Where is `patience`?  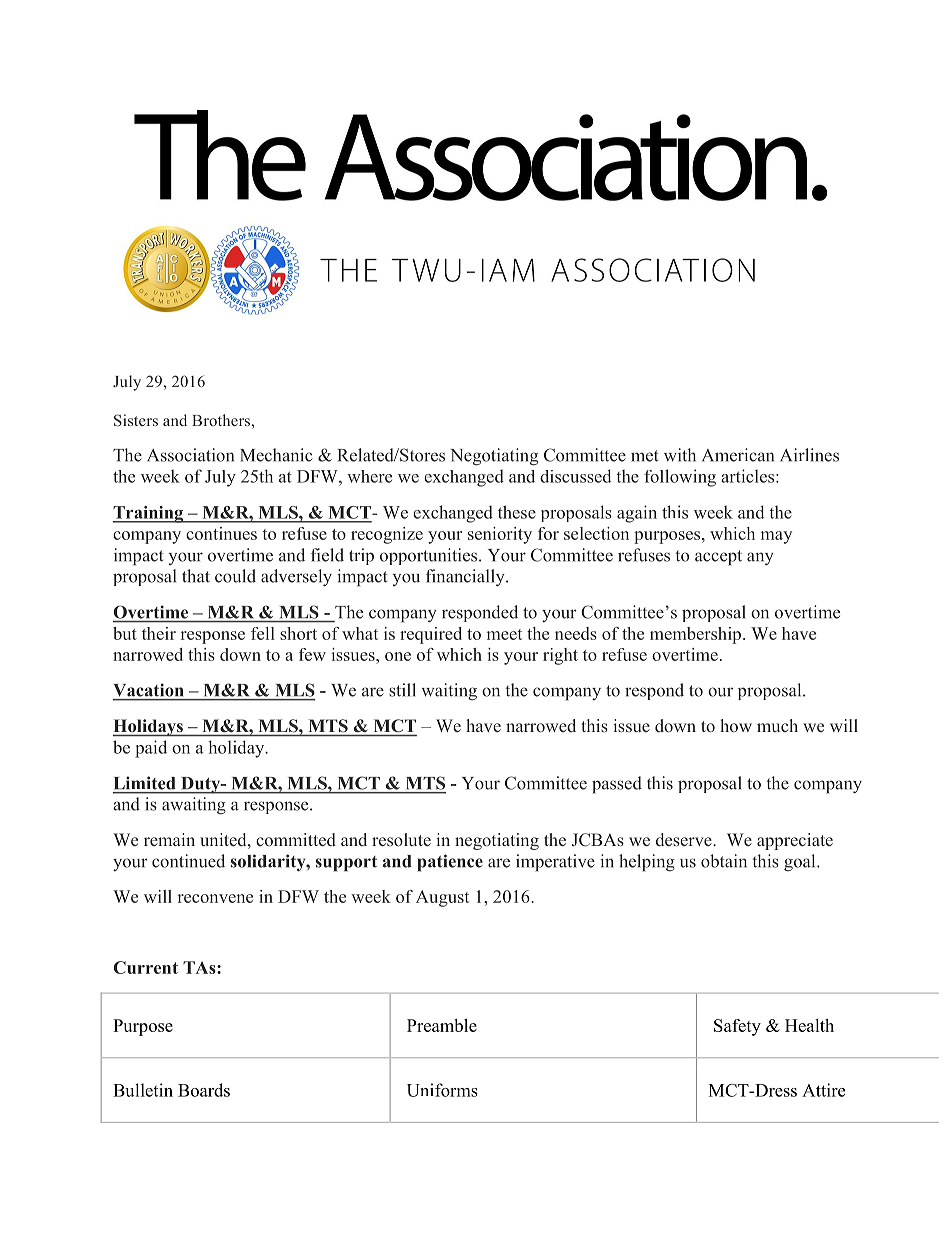
patience is located at coordinates (450, 863).
